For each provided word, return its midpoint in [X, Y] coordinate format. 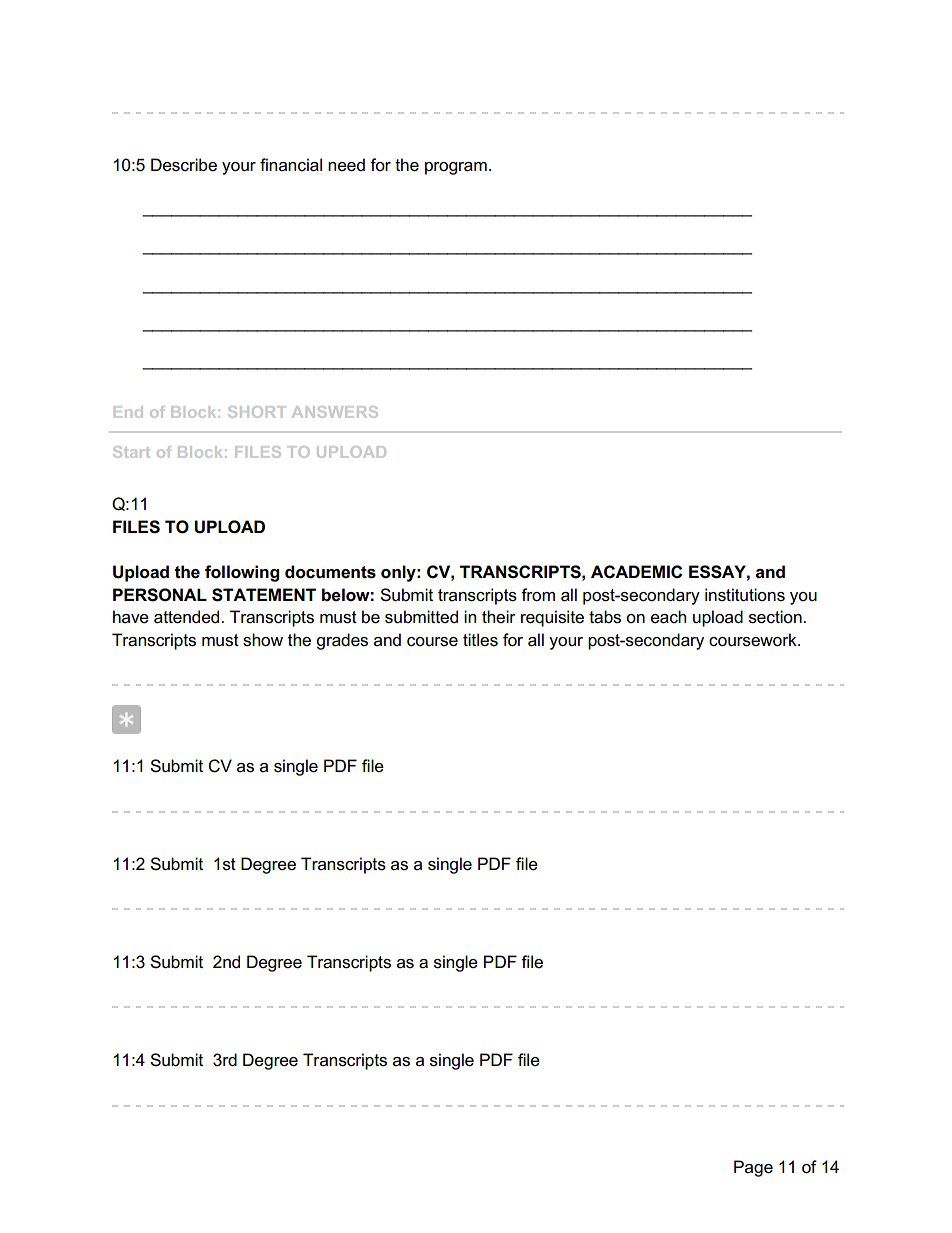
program [456, 168]
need [346, 165]
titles [480, 640]
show [263, 640]
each [668, 617]
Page [753, 1168]
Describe [184, 165]
